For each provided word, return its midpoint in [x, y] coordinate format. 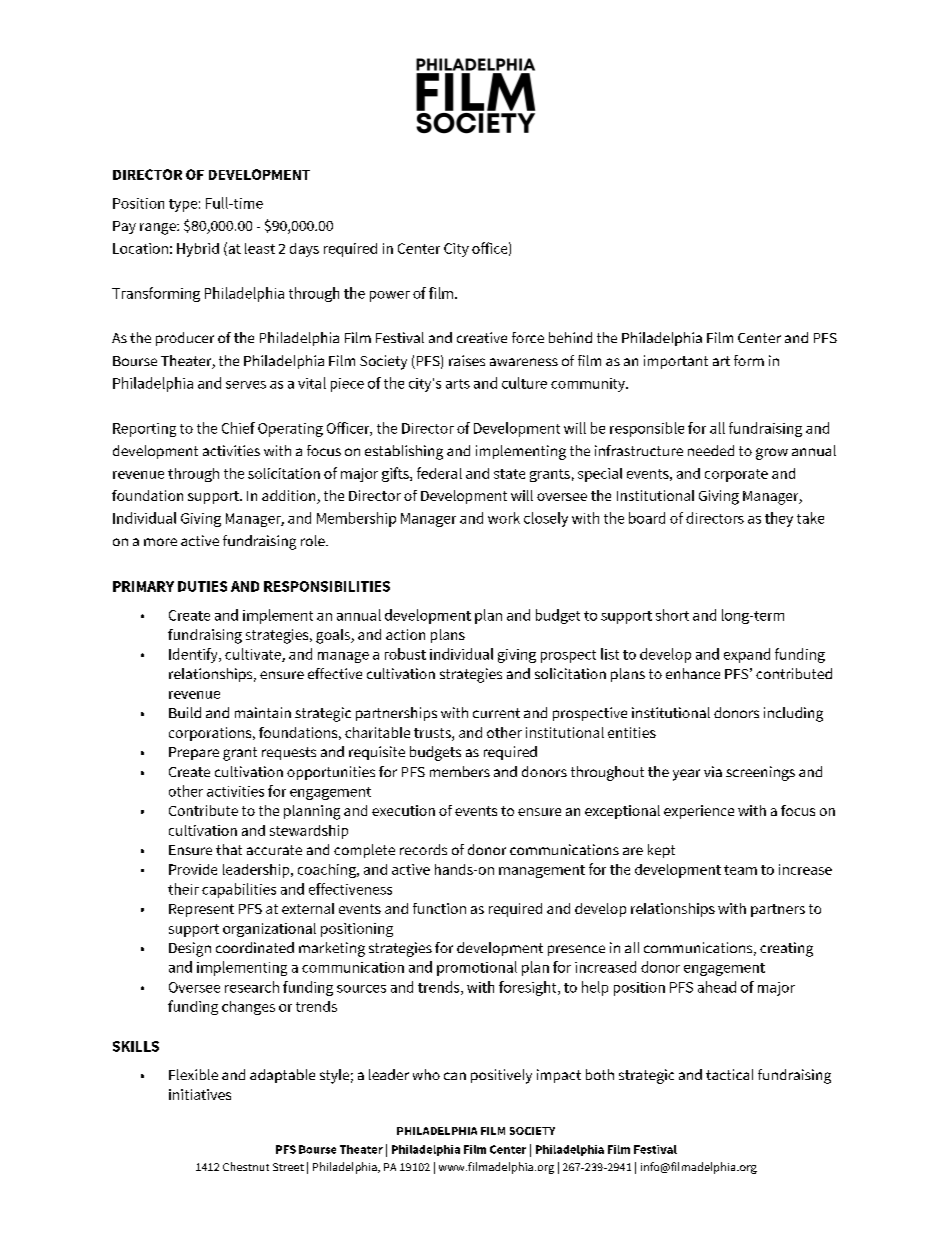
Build [185, 712]
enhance [693, 673]
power [390, 296]
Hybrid [198, 250]
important [676, 362]
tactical [729, 1074]
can [455, 1076]
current [496, 713]
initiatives [200, 1094]
